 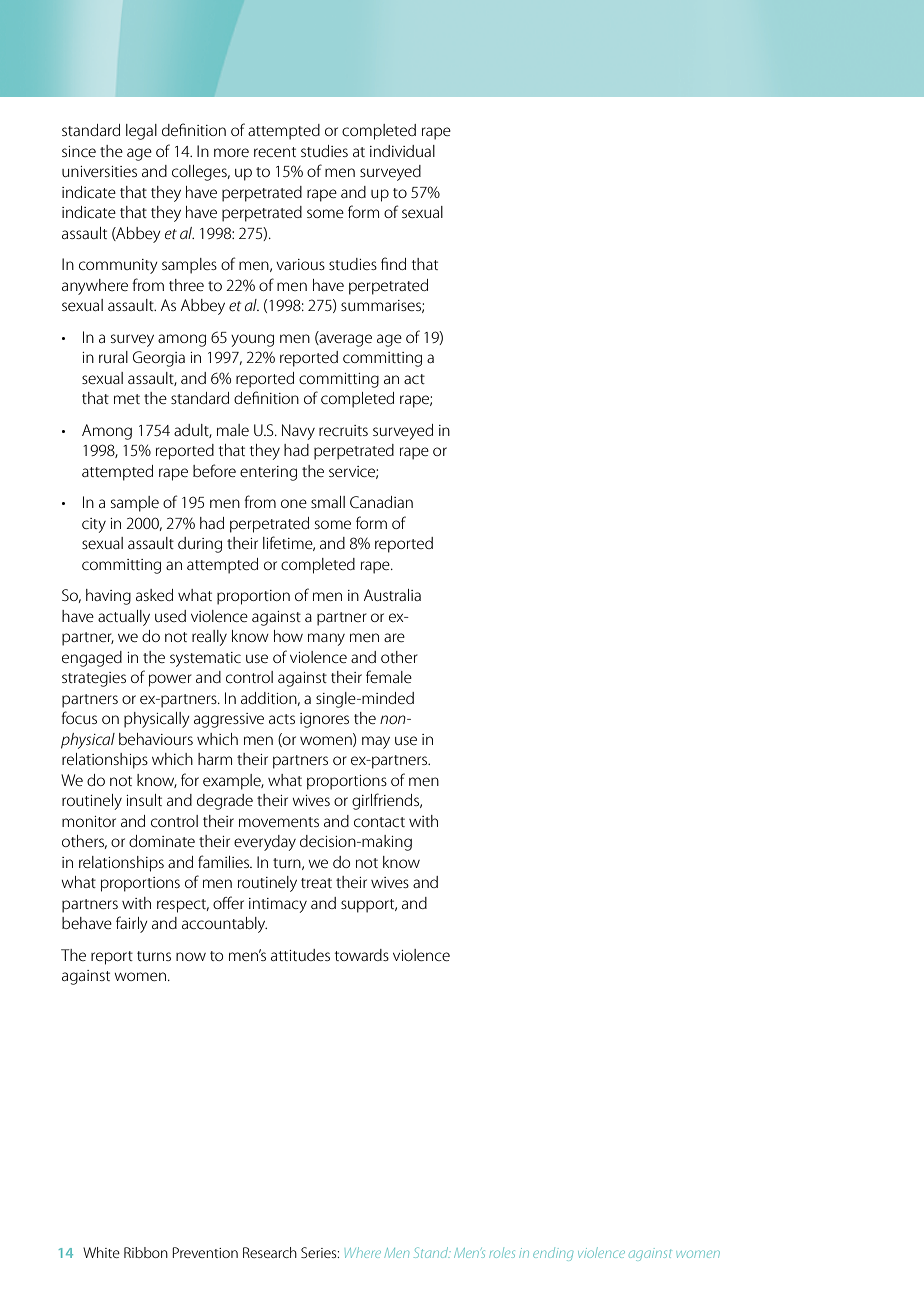 I want to click on recent, so click(x=275, y=152).
